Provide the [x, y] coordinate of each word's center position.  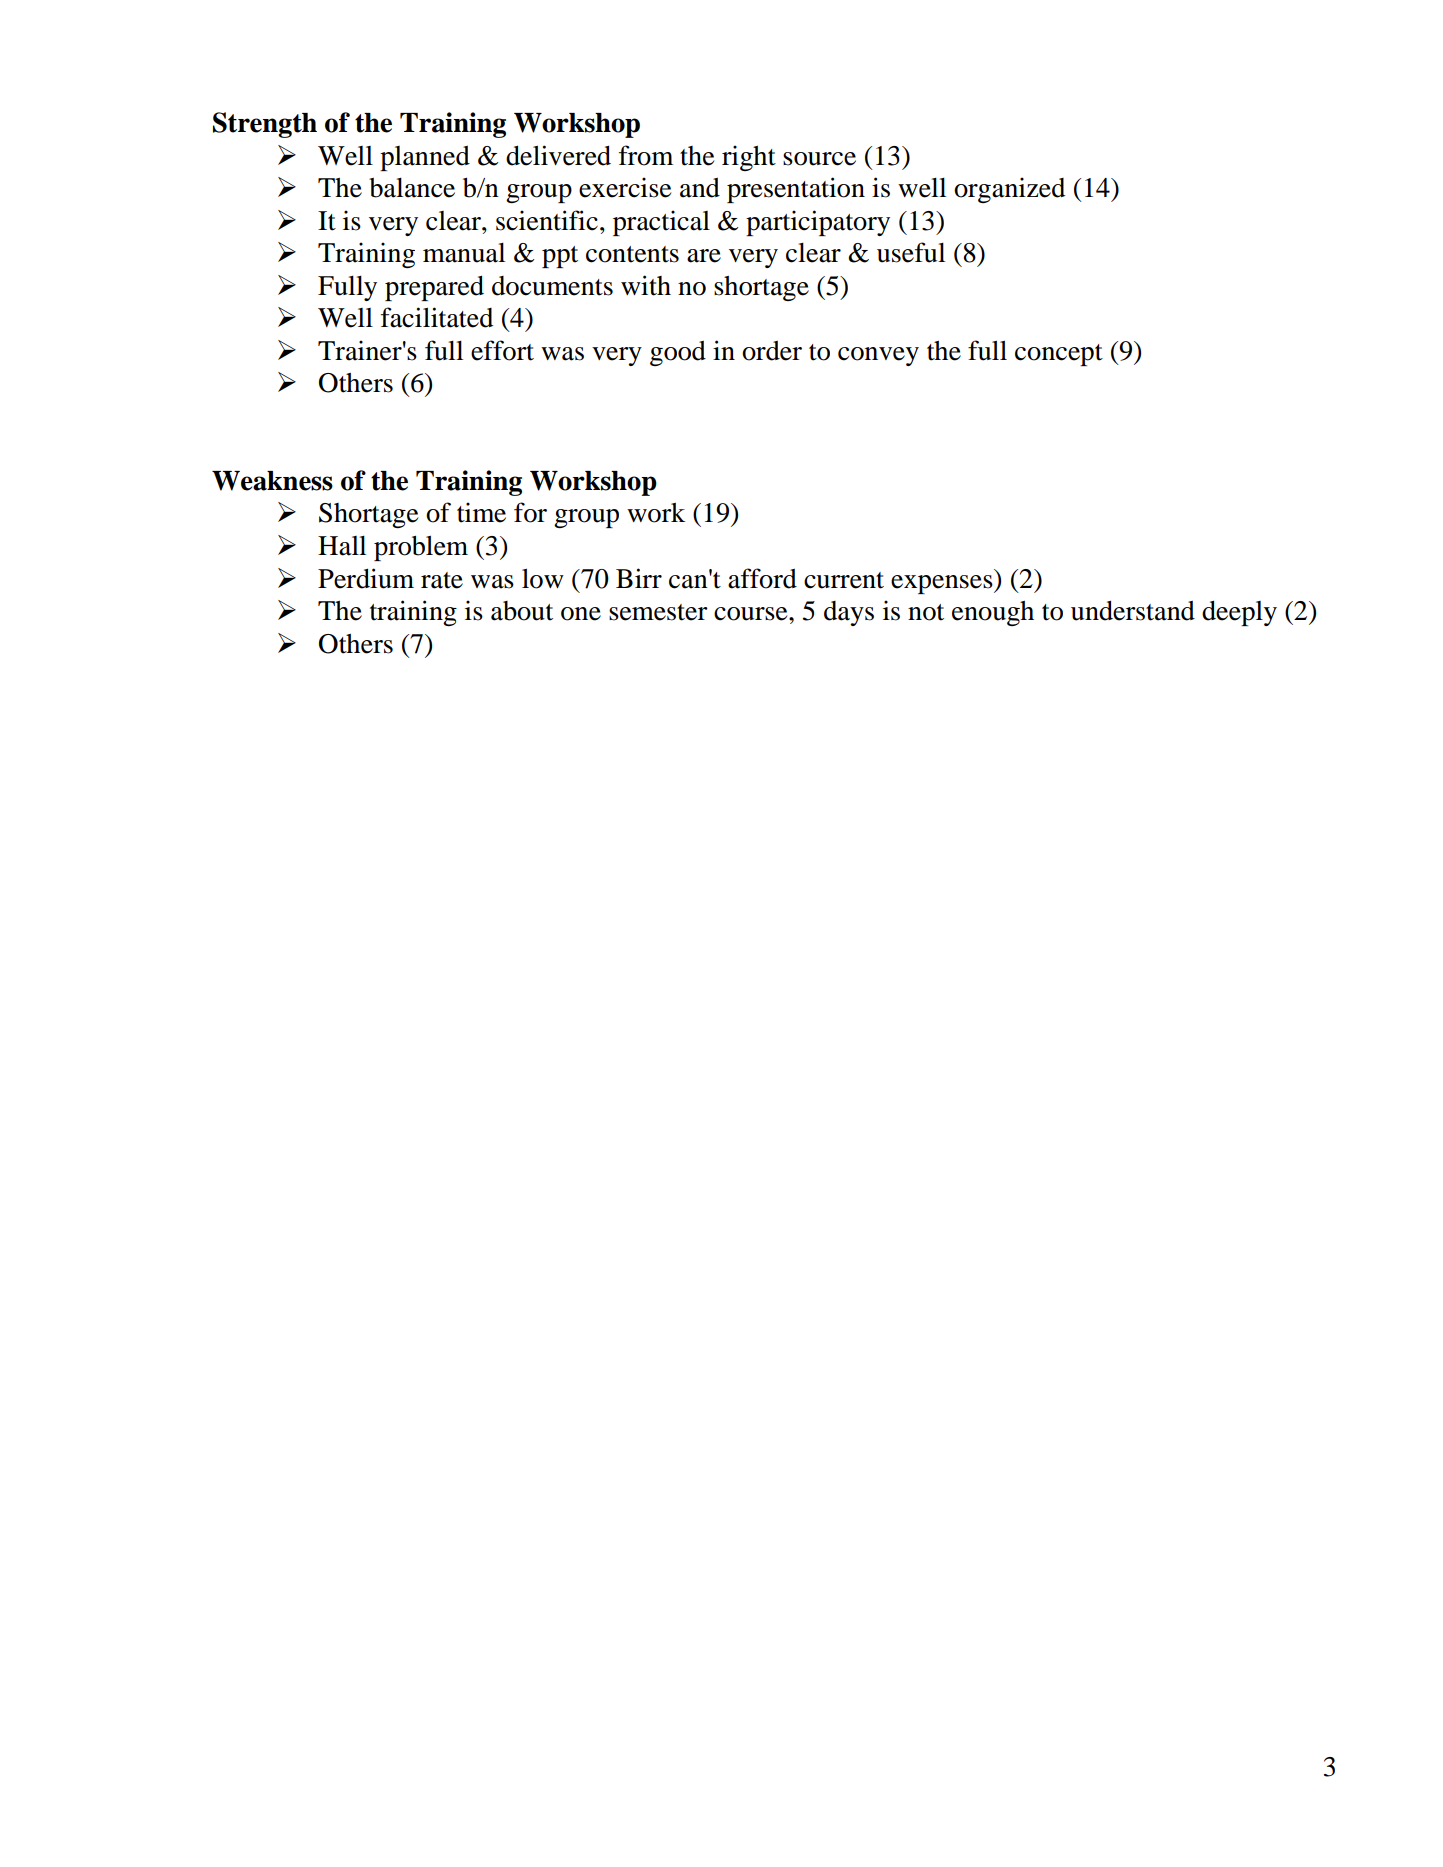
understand [1133, 610]
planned [425, 158]
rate [442, 580]
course [752, 614]
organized [1009, 190]
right [749, 158]
